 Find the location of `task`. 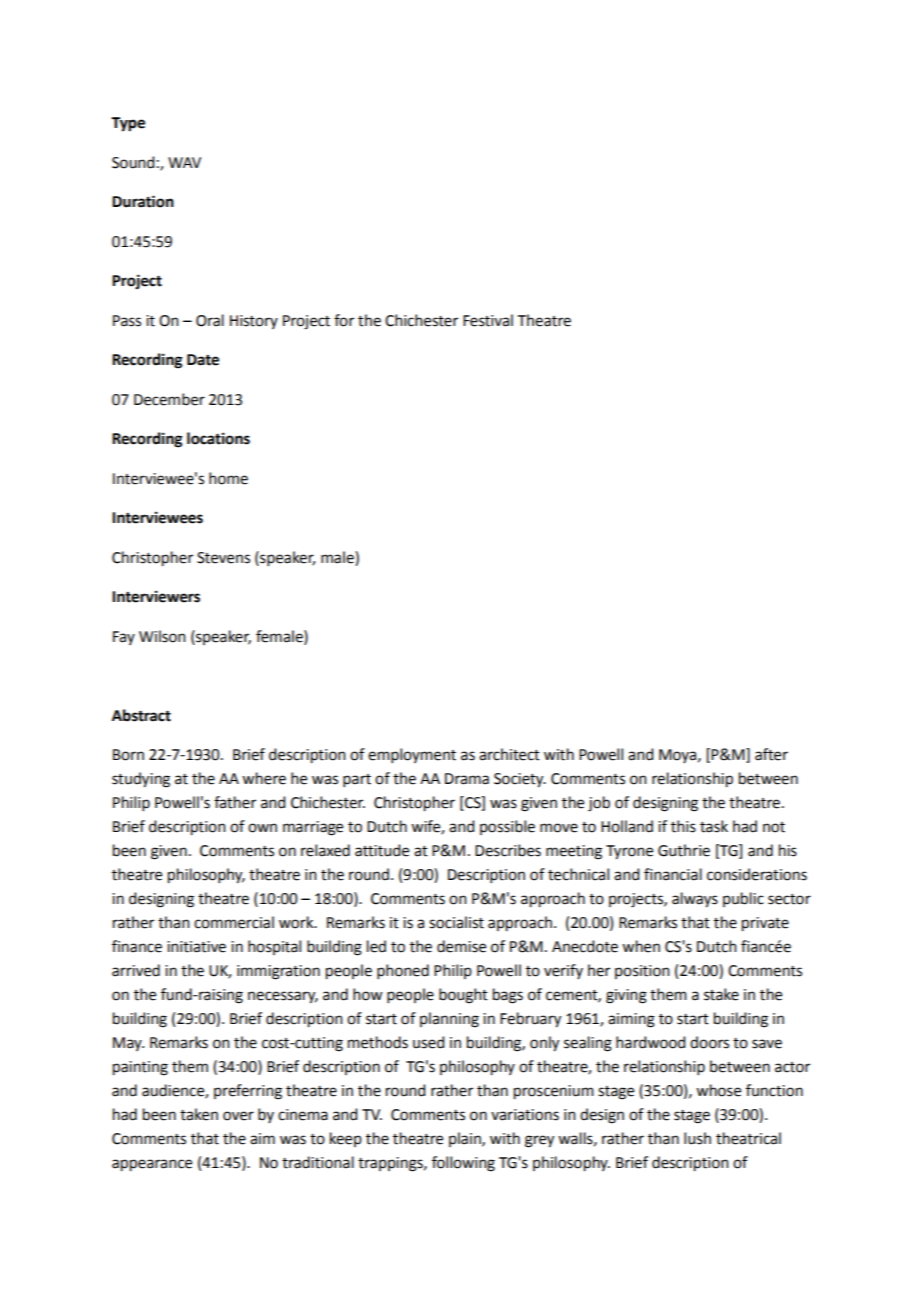

task is located at coordinates (714, 826).
